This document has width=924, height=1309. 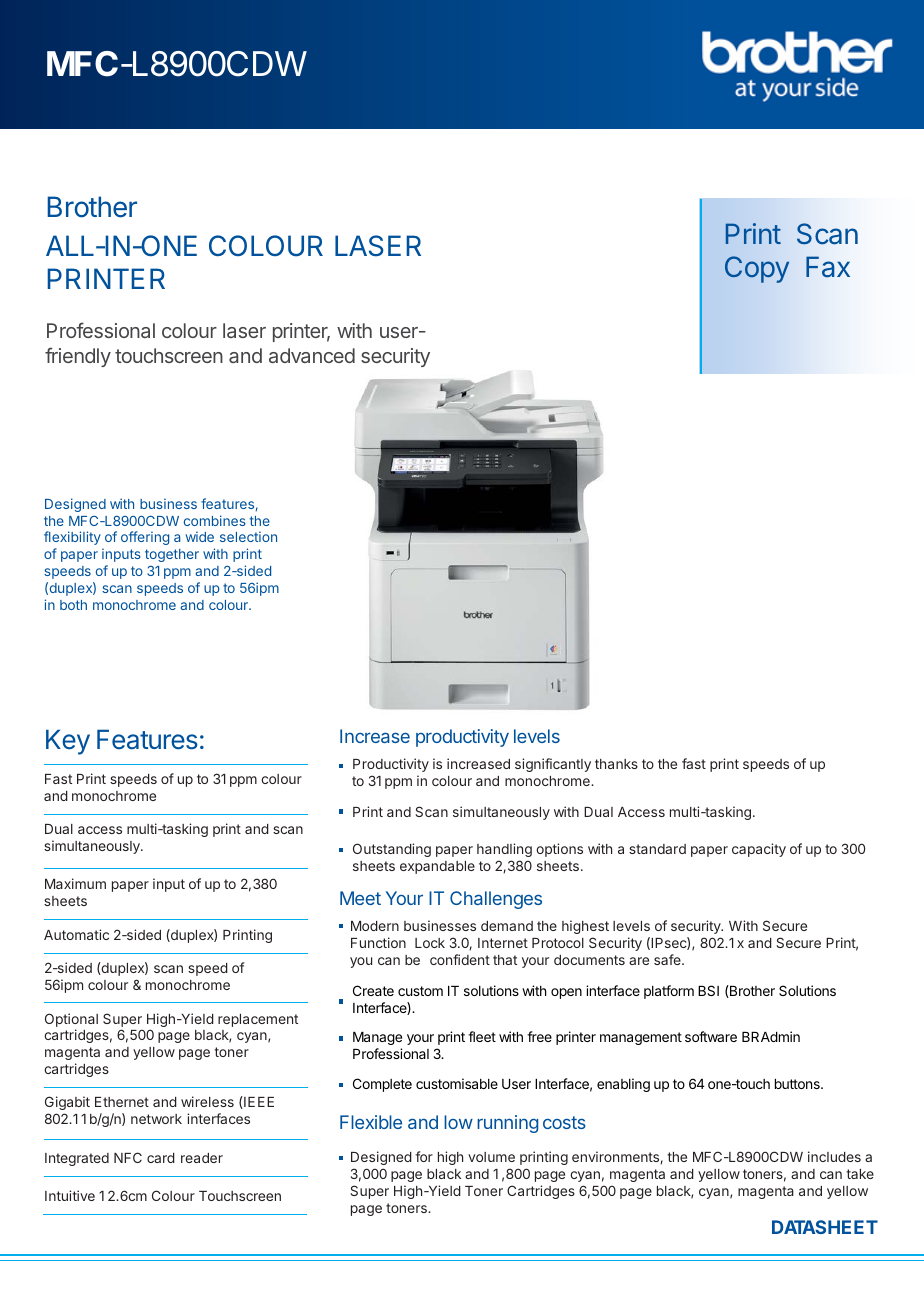 I want to click on Key, so click(x=68, y=742).
